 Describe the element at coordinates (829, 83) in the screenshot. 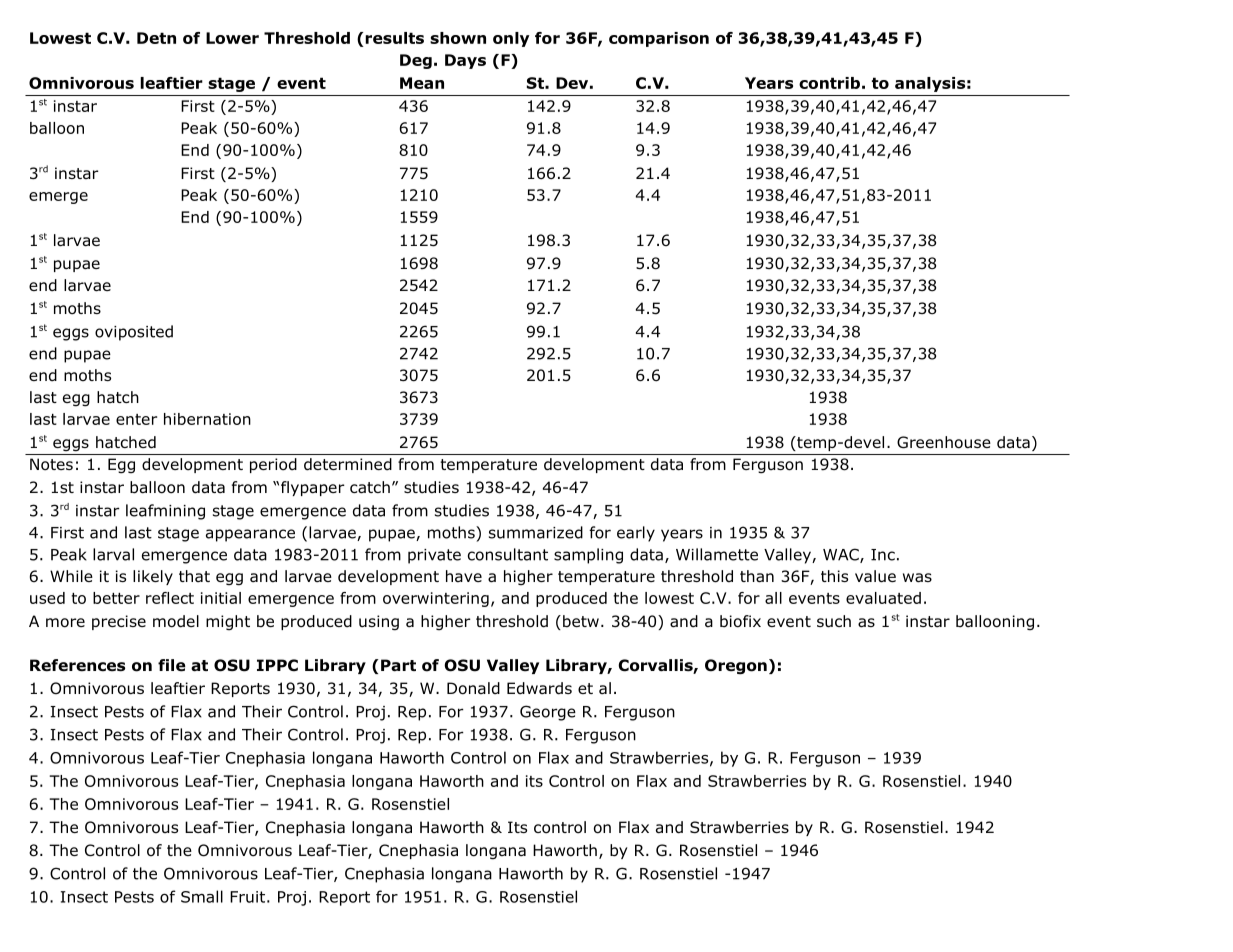

I see `contrib` at that location.
